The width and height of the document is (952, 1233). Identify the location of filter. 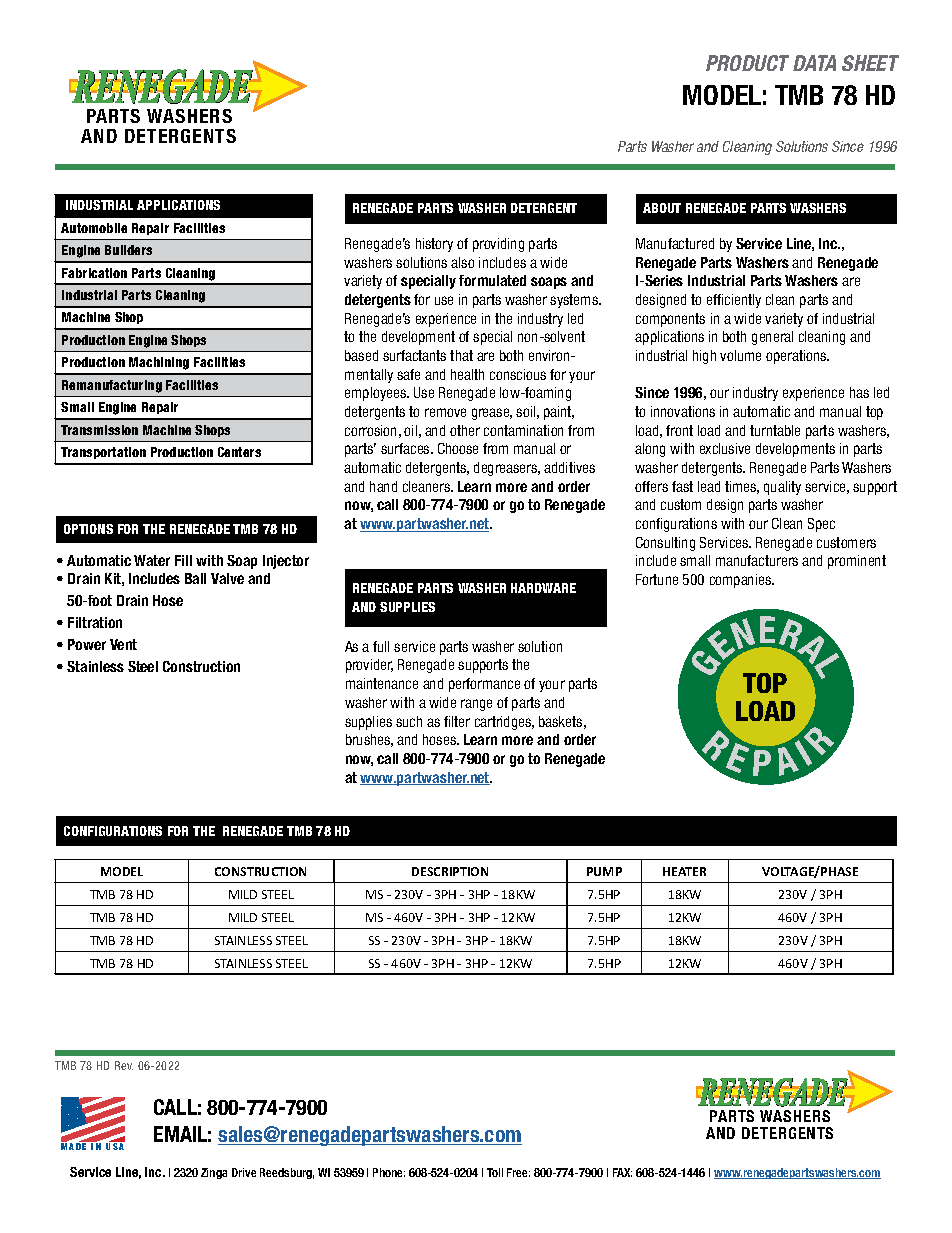
(457, 721).
